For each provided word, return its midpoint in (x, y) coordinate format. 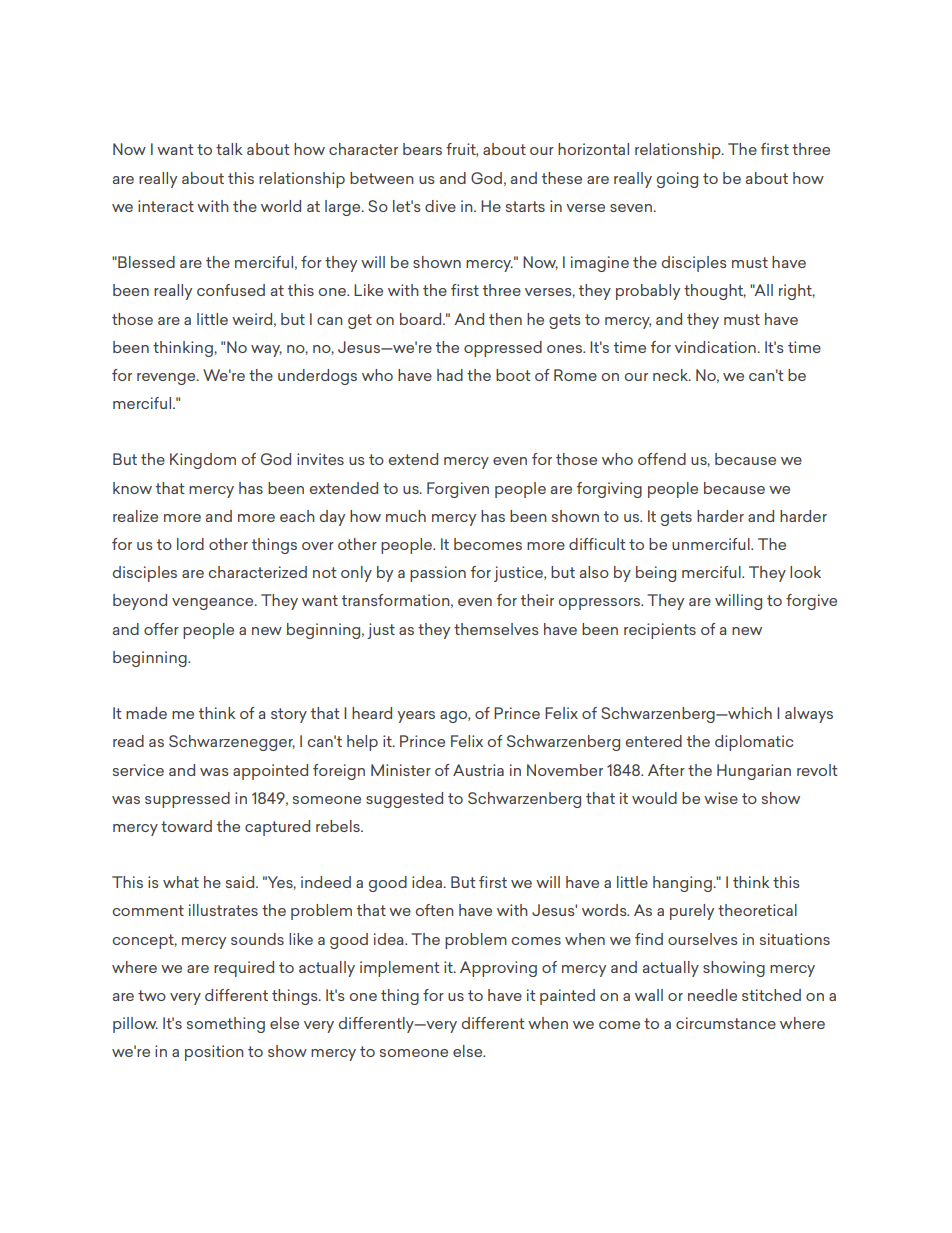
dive (440, 206)
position (214, 1053)
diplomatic (754, 743)
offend (662, 459)
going (677, 180)
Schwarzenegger (232, 743)
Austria (478, 770)
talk (229, 149)
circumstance (726, 1023)
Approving (498, 969)
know (132, 488)
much (406, 516)
